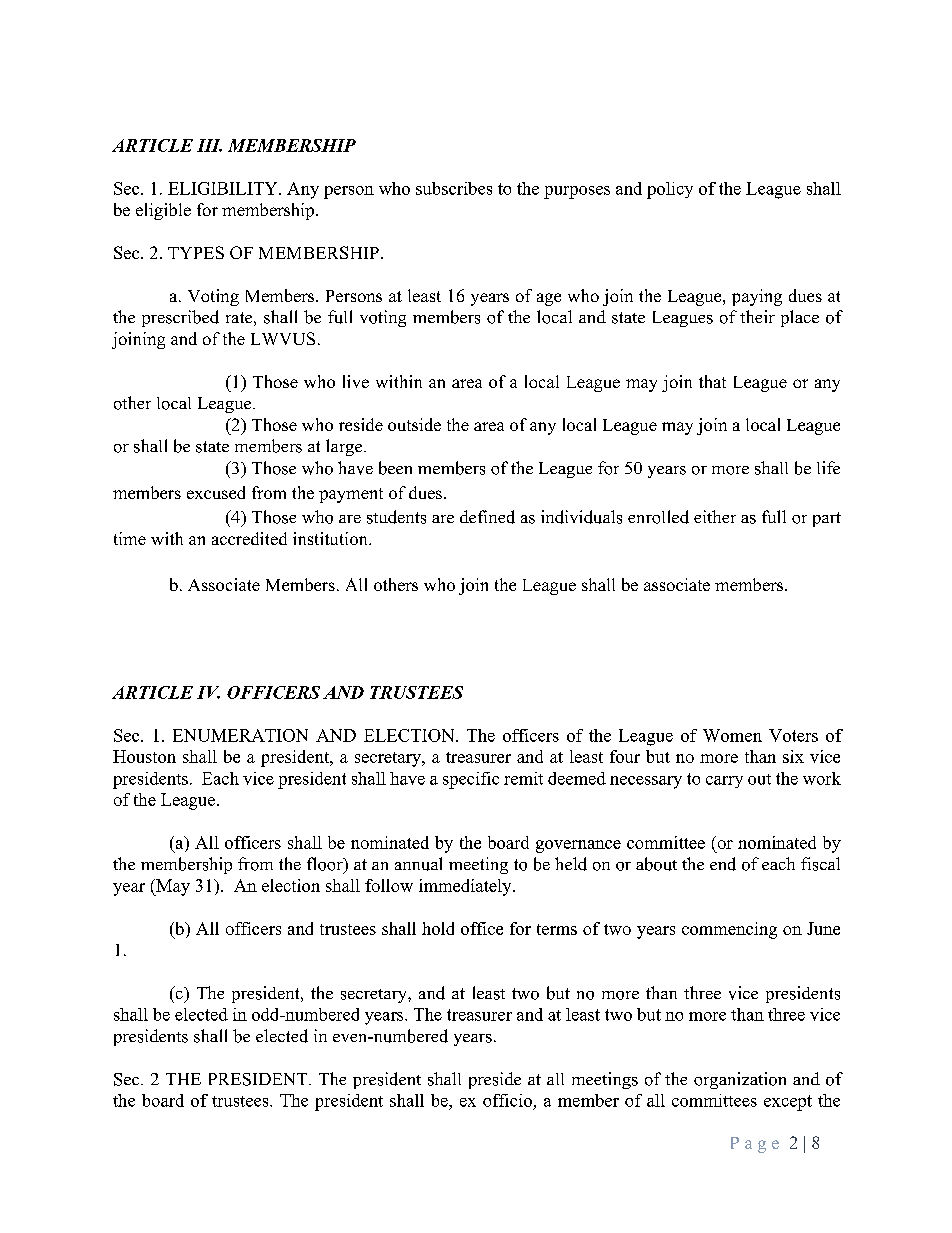 The image size is (952, 1233). Describe the element at coordinates (466, 887) in the screenshot. I see `immediately` at that location.
